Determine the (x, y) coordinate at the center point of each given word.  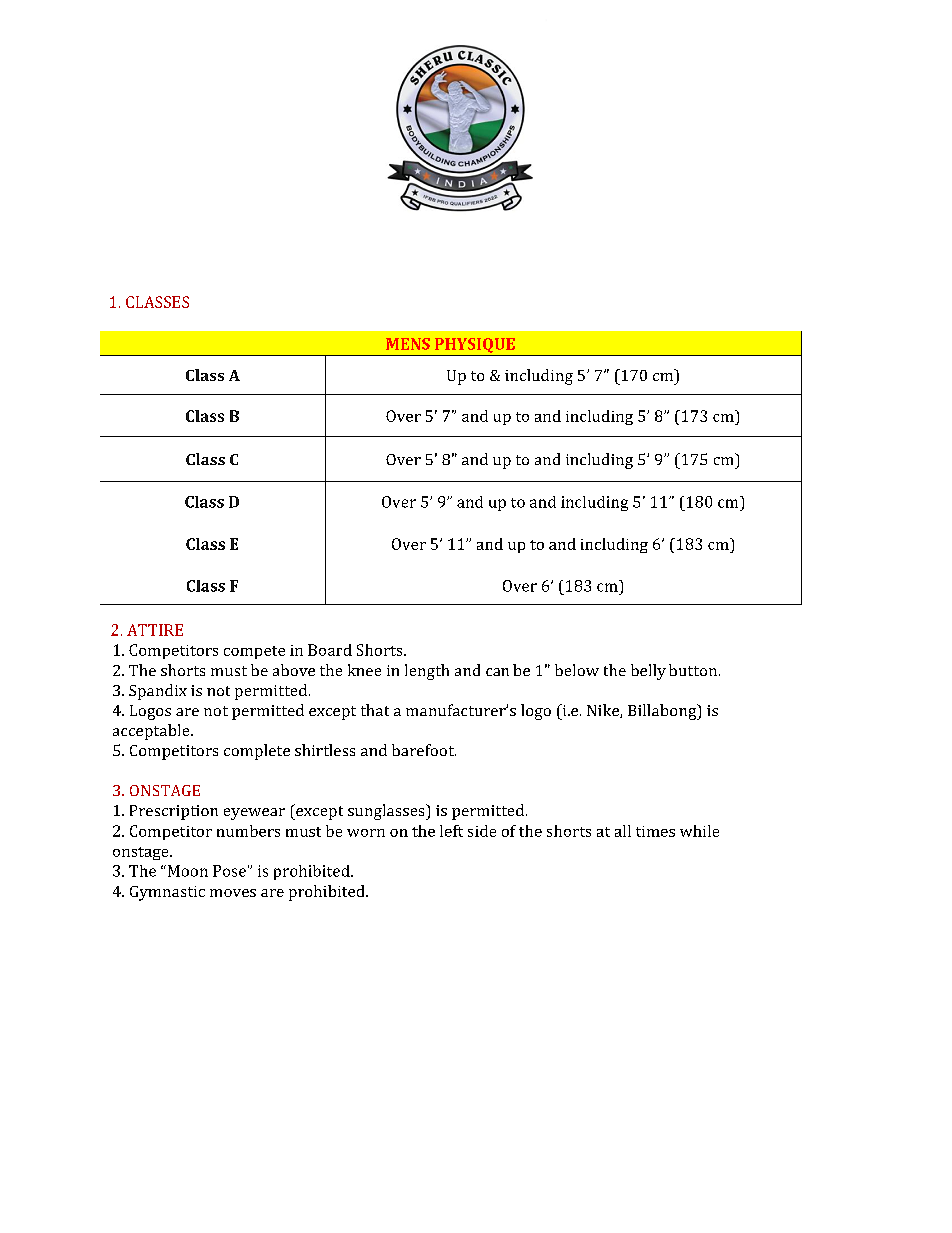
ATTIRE (155, 630)
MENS (408, 344)
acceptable (152, 732)
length (427, 672)
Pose (229, 871)
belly (648, 672)
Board (330, 650)
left (451, 831)
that (375, 710)
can (497, 672)
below (577, 670)
